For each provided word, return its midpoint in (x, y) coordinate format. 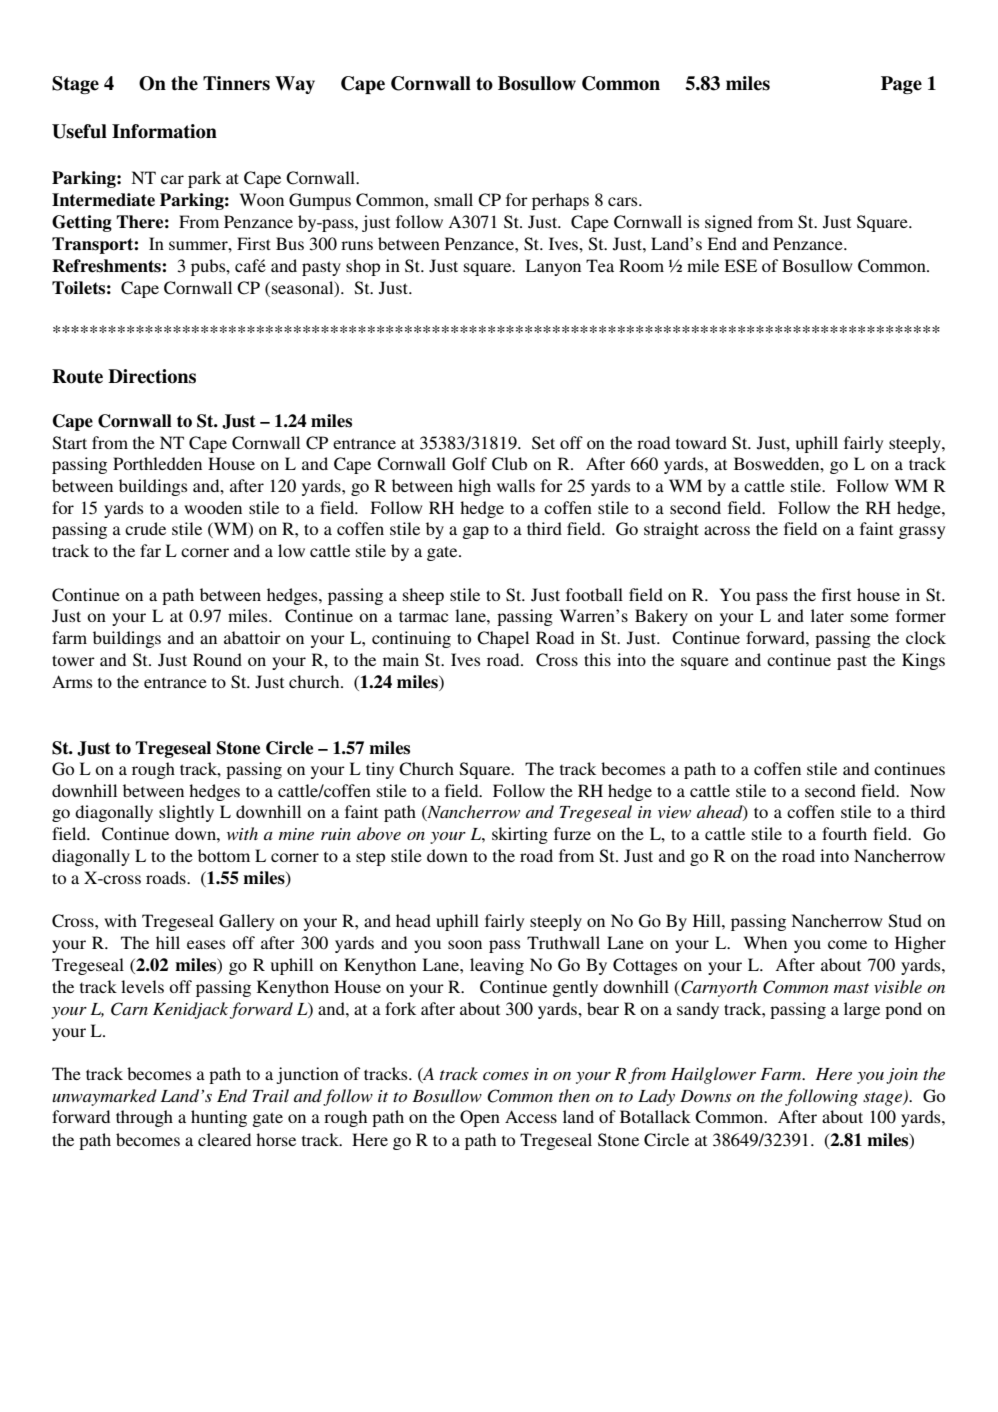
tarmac (423, 616)
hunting (219, 1118)
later (827, 615)
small (453, 199)
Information (164, 131)
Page (901, 85)
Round (217, 659)
